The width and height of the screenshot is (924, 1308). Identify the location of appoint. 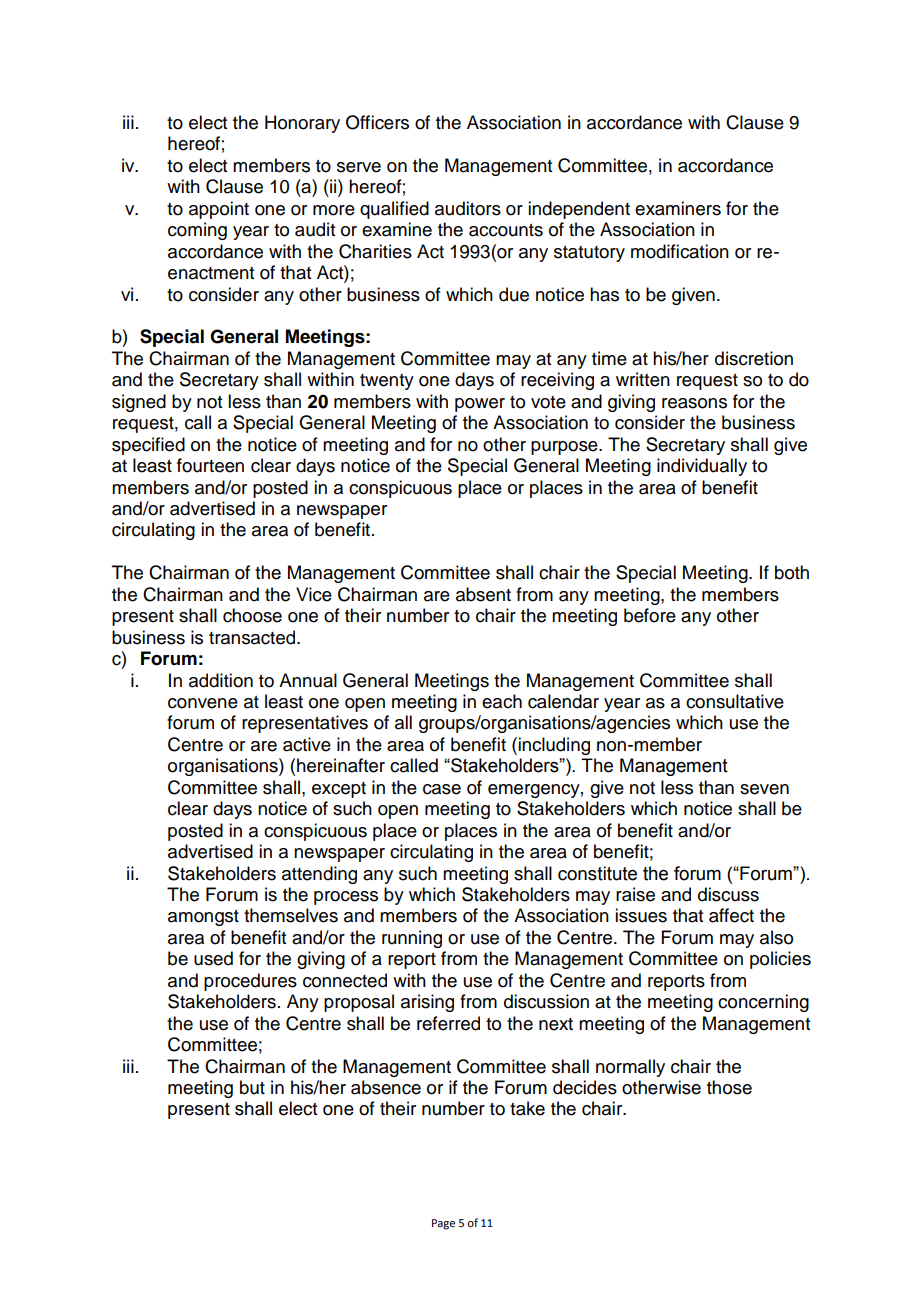
(219, 210).
